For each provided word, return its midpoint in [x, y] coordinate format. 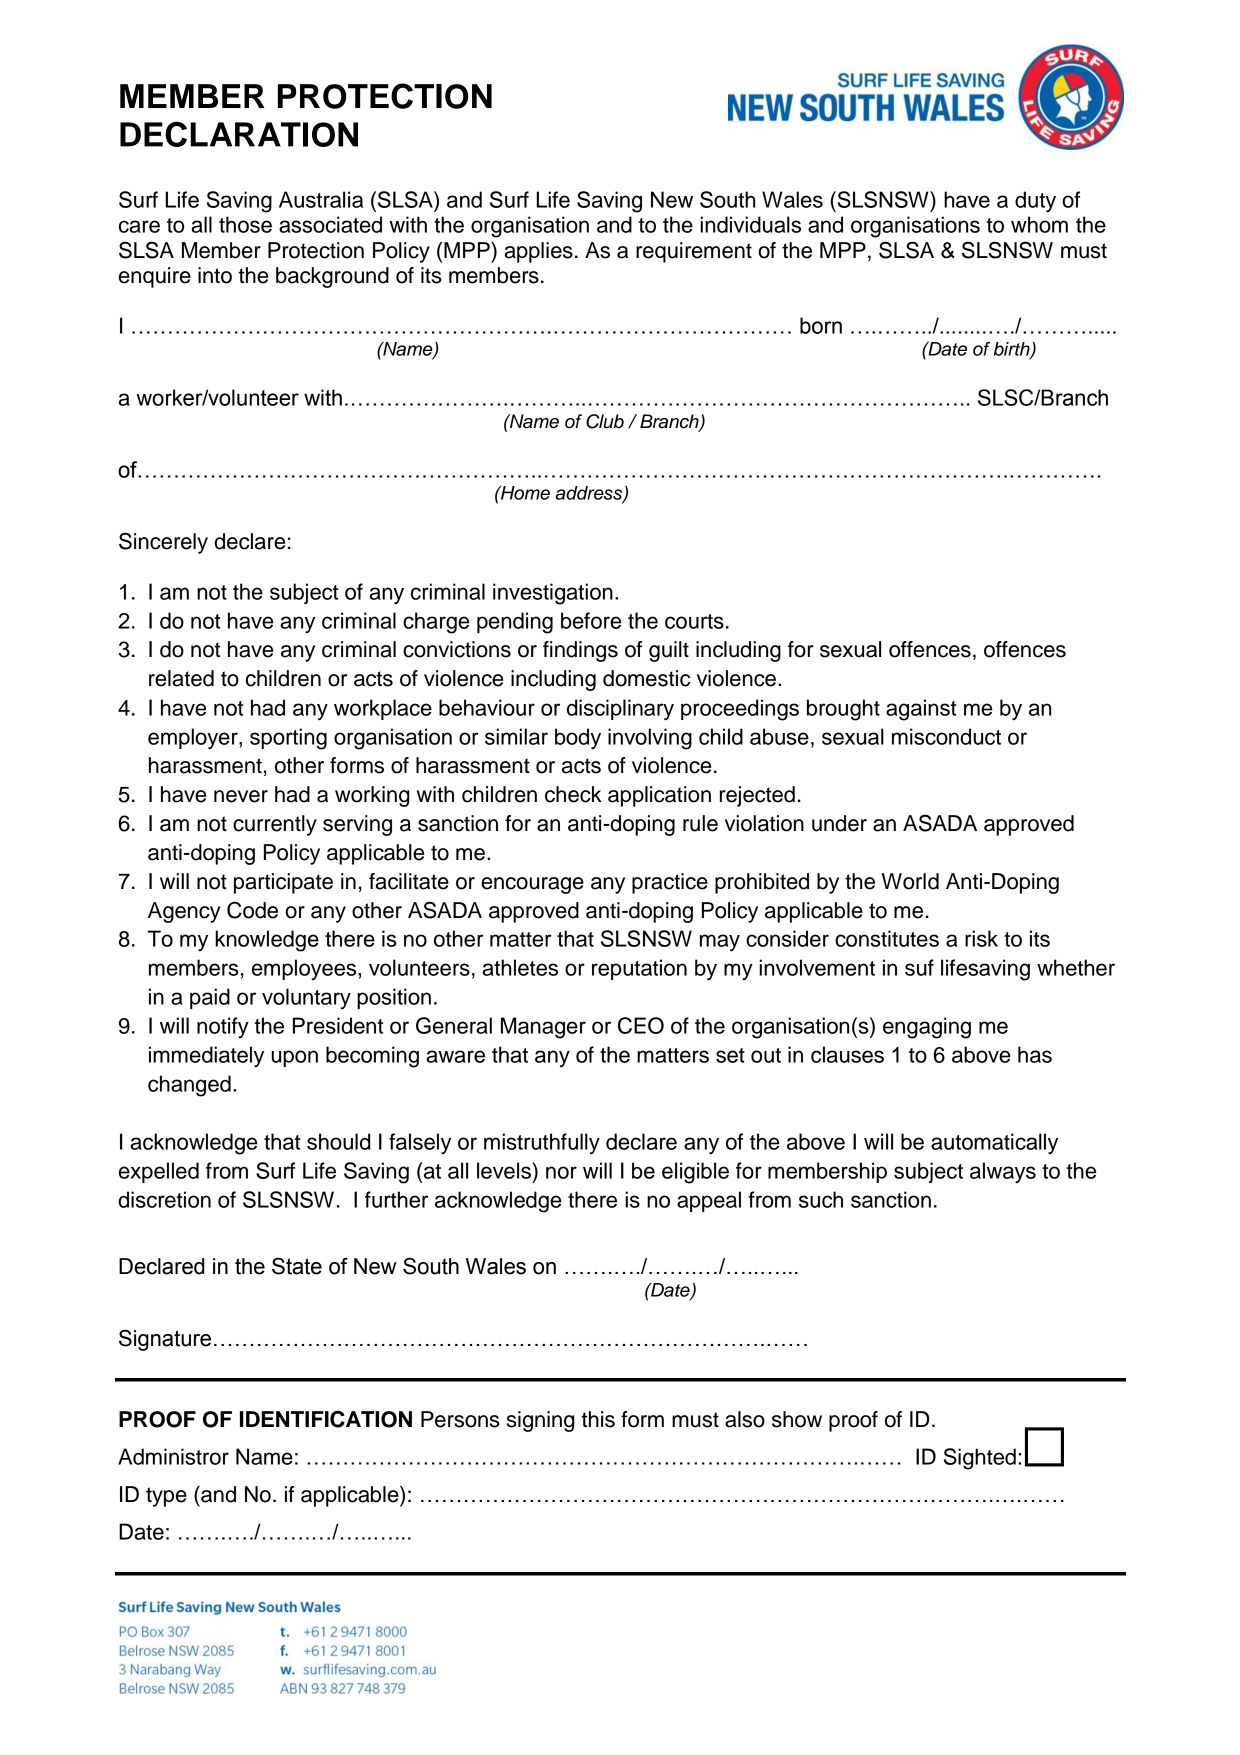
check [573, 794]
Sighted [980, 1459]
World [910, 881]
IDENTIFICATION [326, 1419]
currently [275, 825]
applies [539, 252]
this [598, 1419]
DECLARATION [239, 134]
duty [1035, 202]
